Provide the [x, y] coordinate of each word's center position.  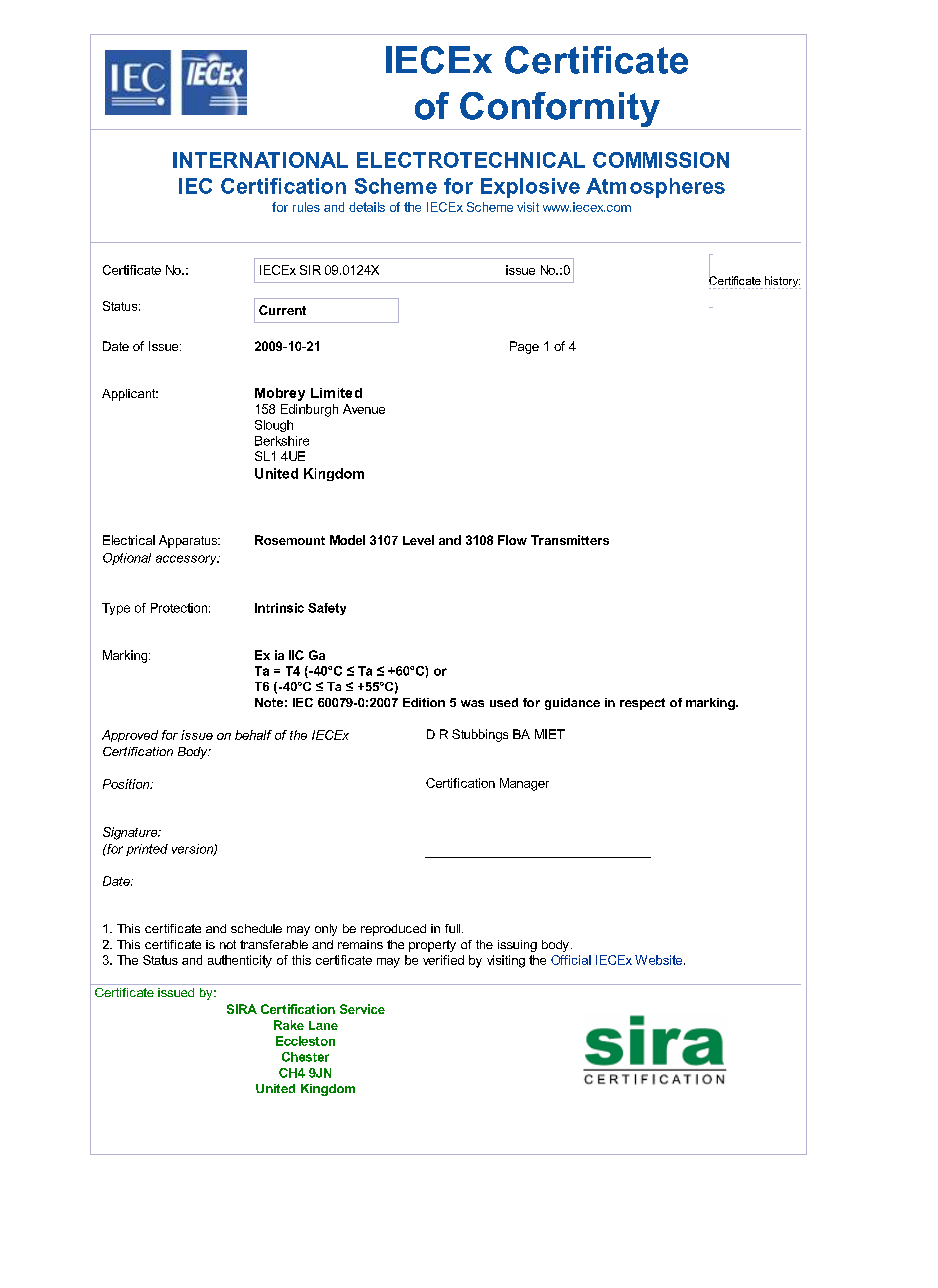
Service [362, 1009]
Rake [289, 1025]
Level [418, 540]
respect [642, 704]
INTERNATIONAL [260, 160]
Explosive [530, 188]
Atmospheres [655, 188]
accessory [187, 560]
